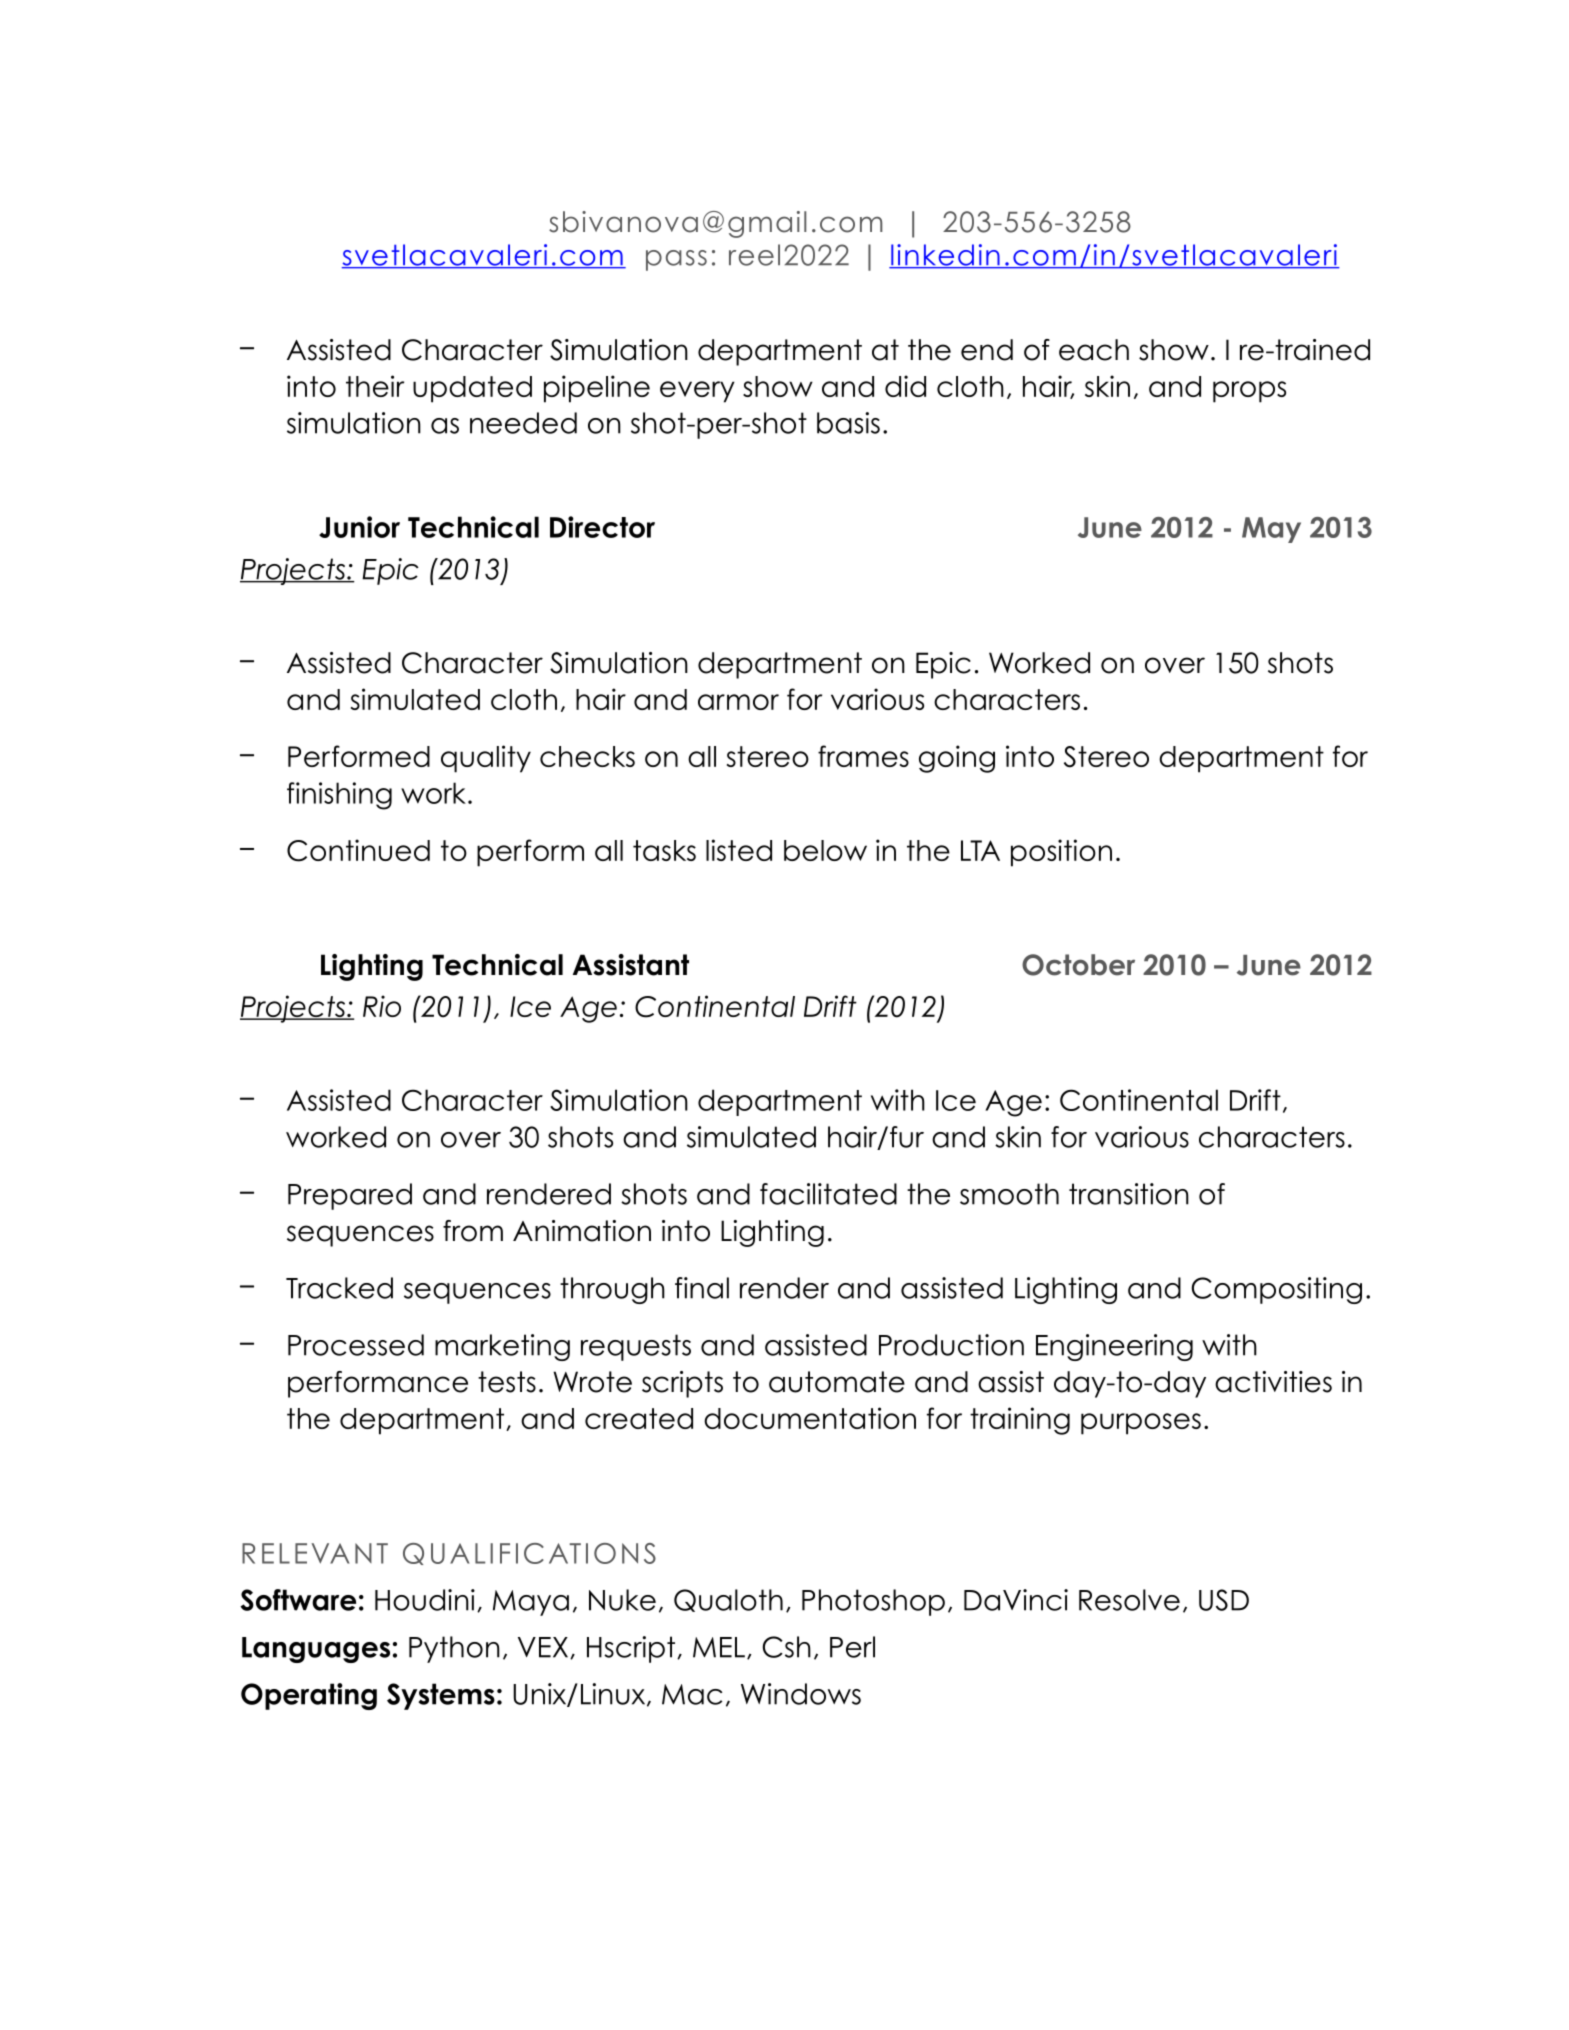 The image size is (1569, 2030). What do you see at coordinates (863, 756) in the screenshot?
I see `frames` at bounding box center [863, 756].
